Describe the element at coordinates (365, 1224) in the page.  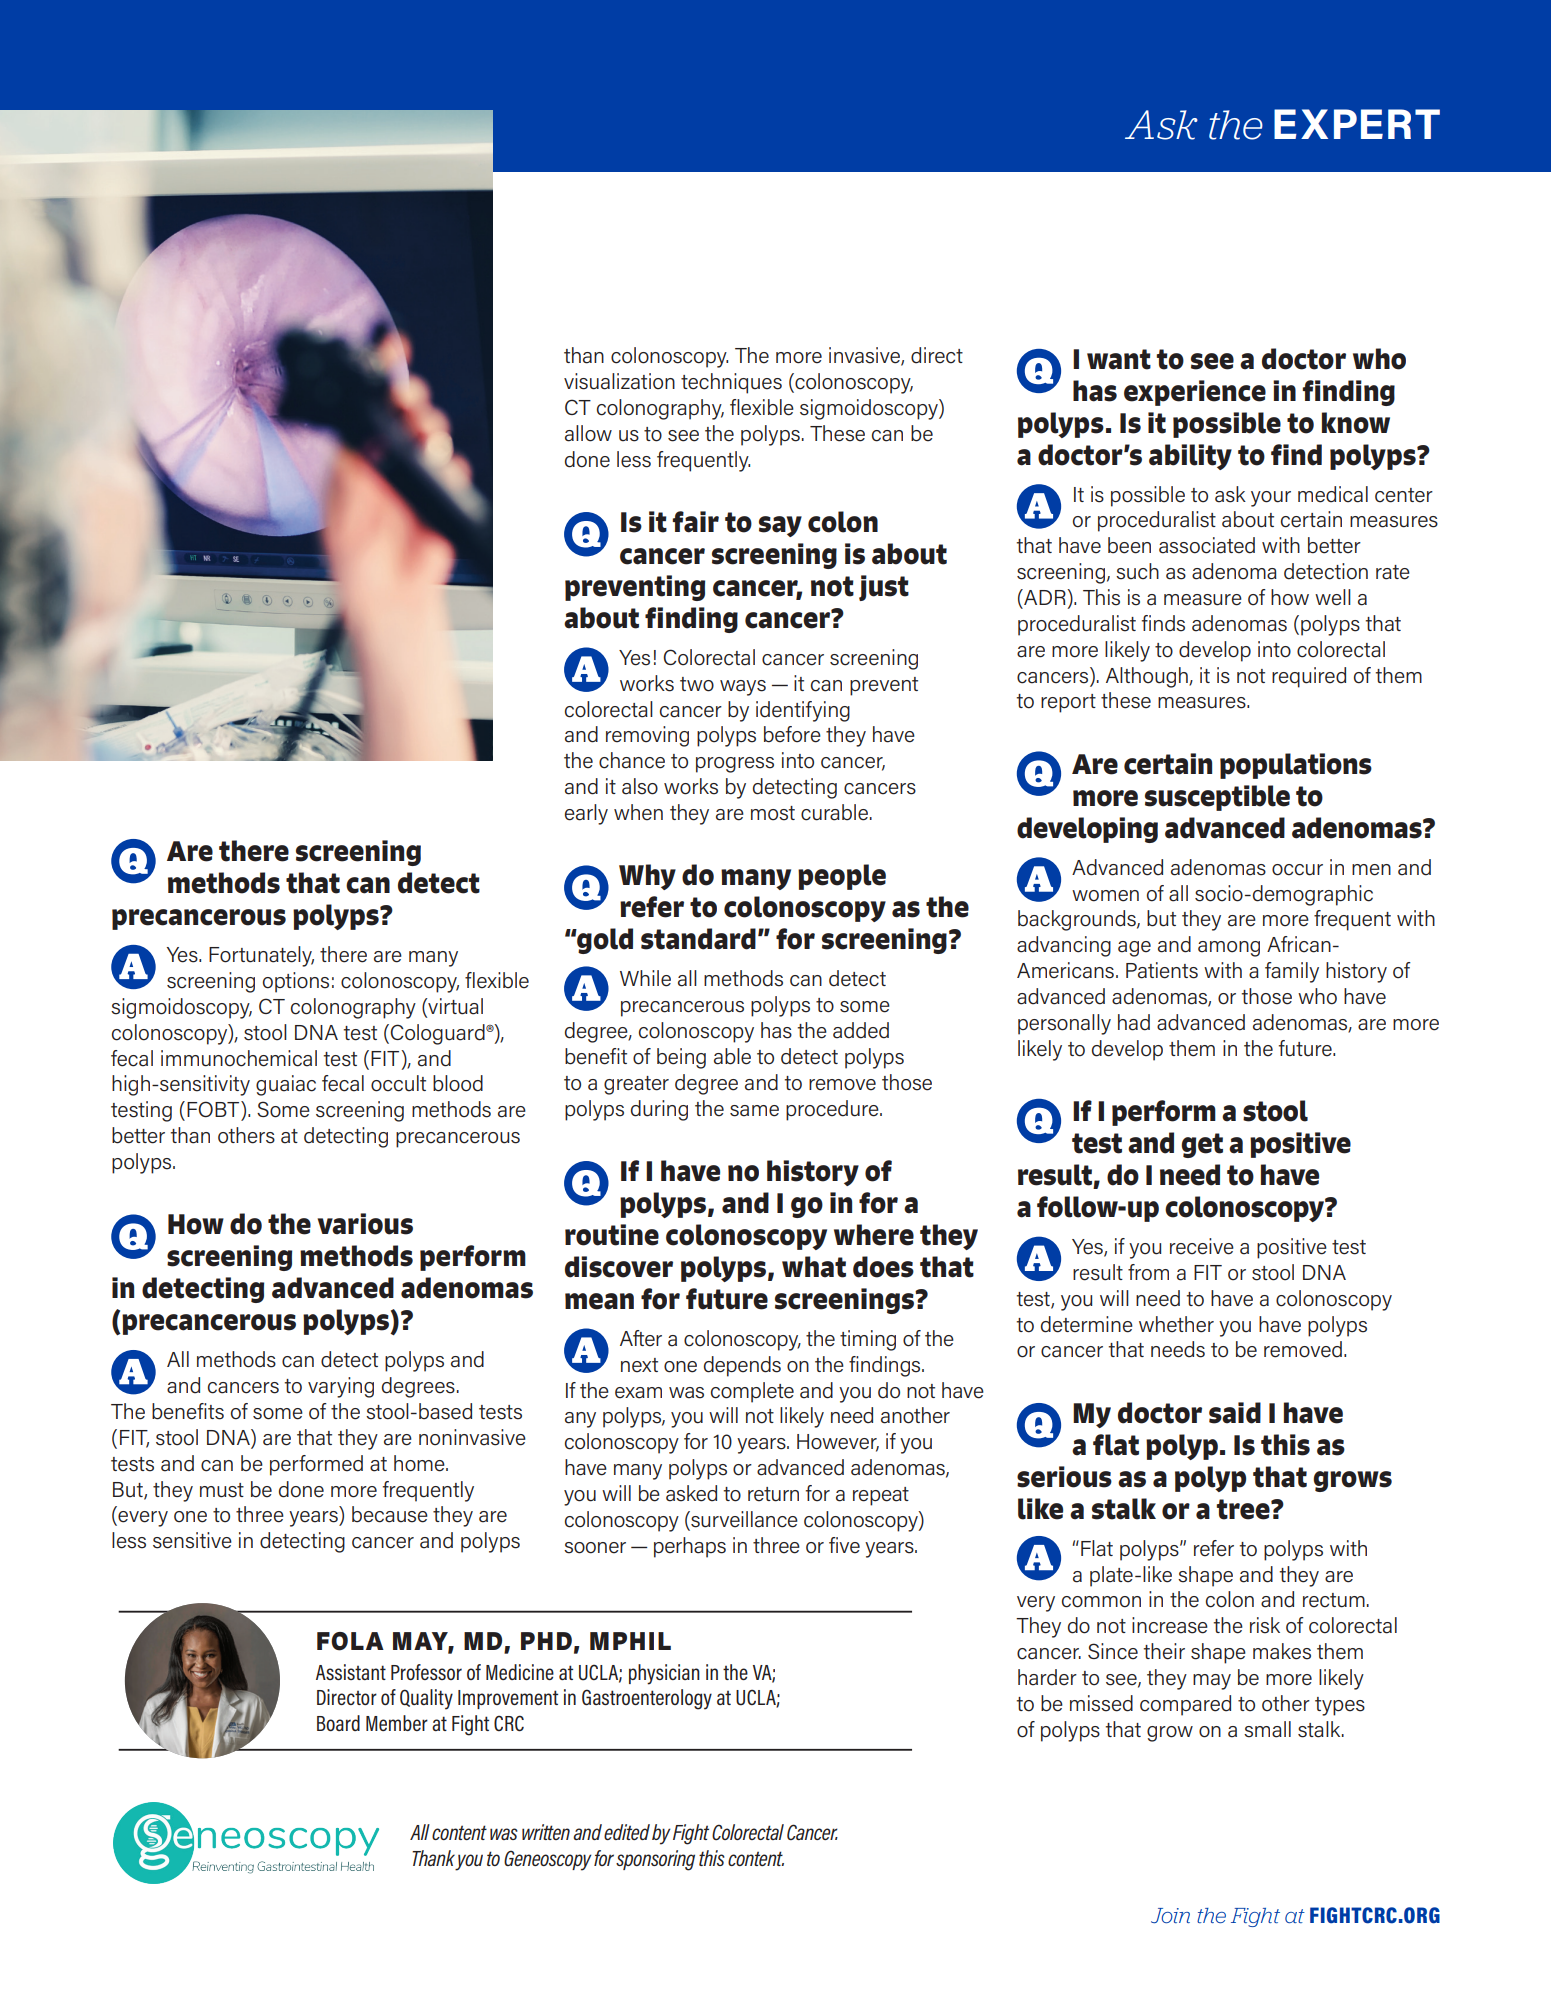
I see `various` at that location.
